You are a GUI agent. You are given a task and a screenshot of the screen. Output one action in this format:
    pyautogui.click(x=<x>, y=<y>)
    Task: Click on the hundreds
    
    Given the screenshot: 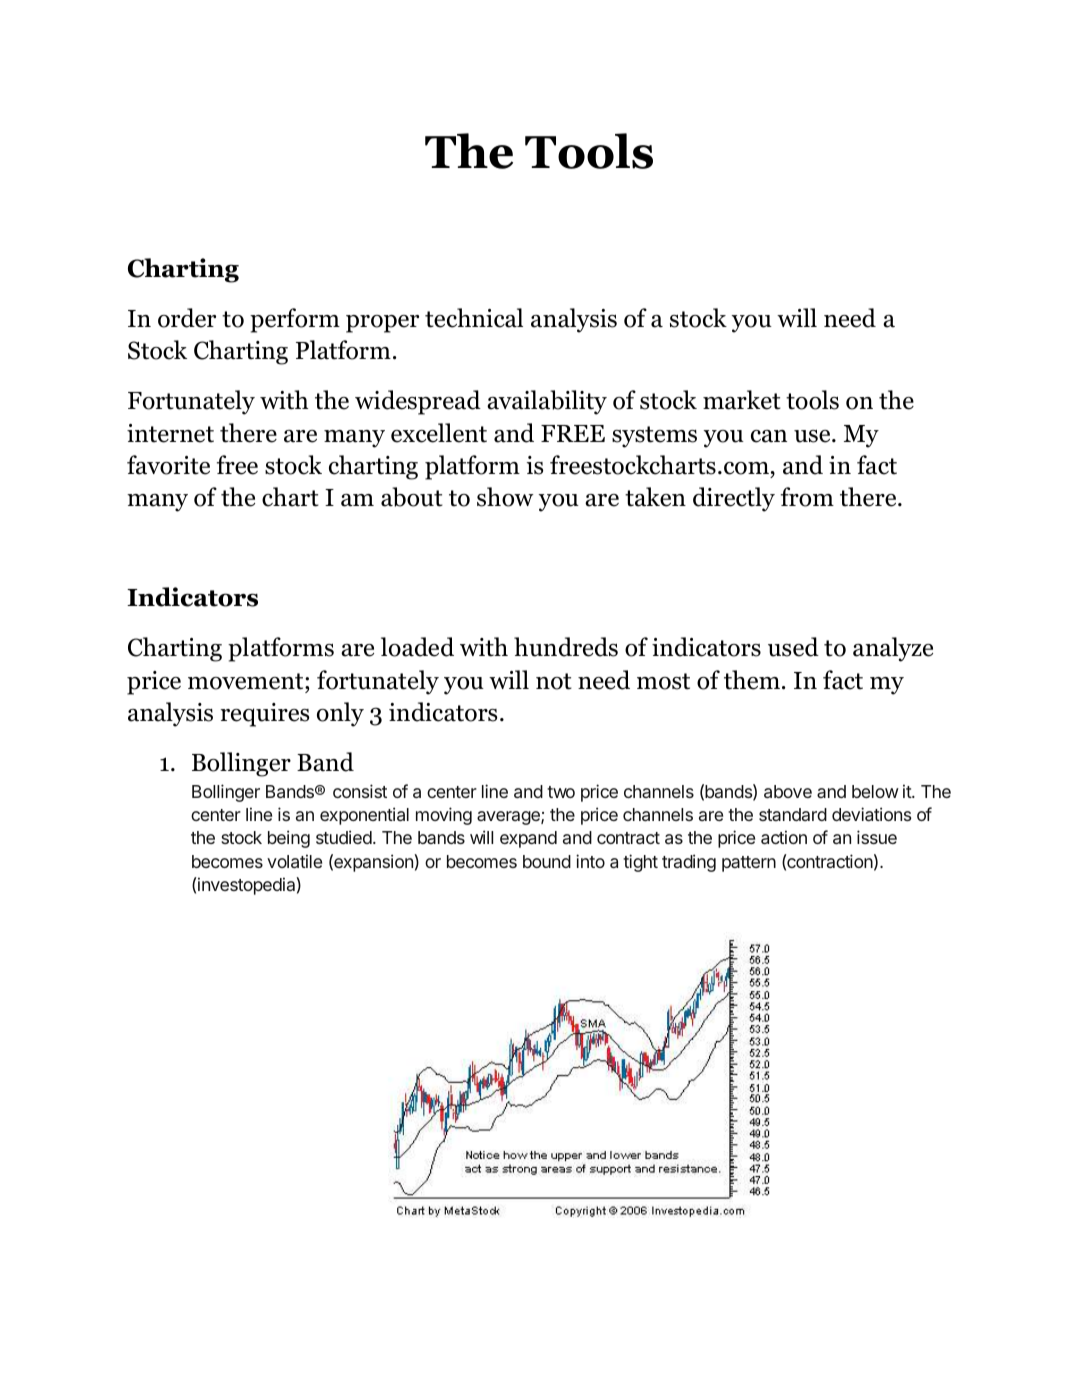 What is the action you would take?
    pyautogui.click(x=566, y=647)
